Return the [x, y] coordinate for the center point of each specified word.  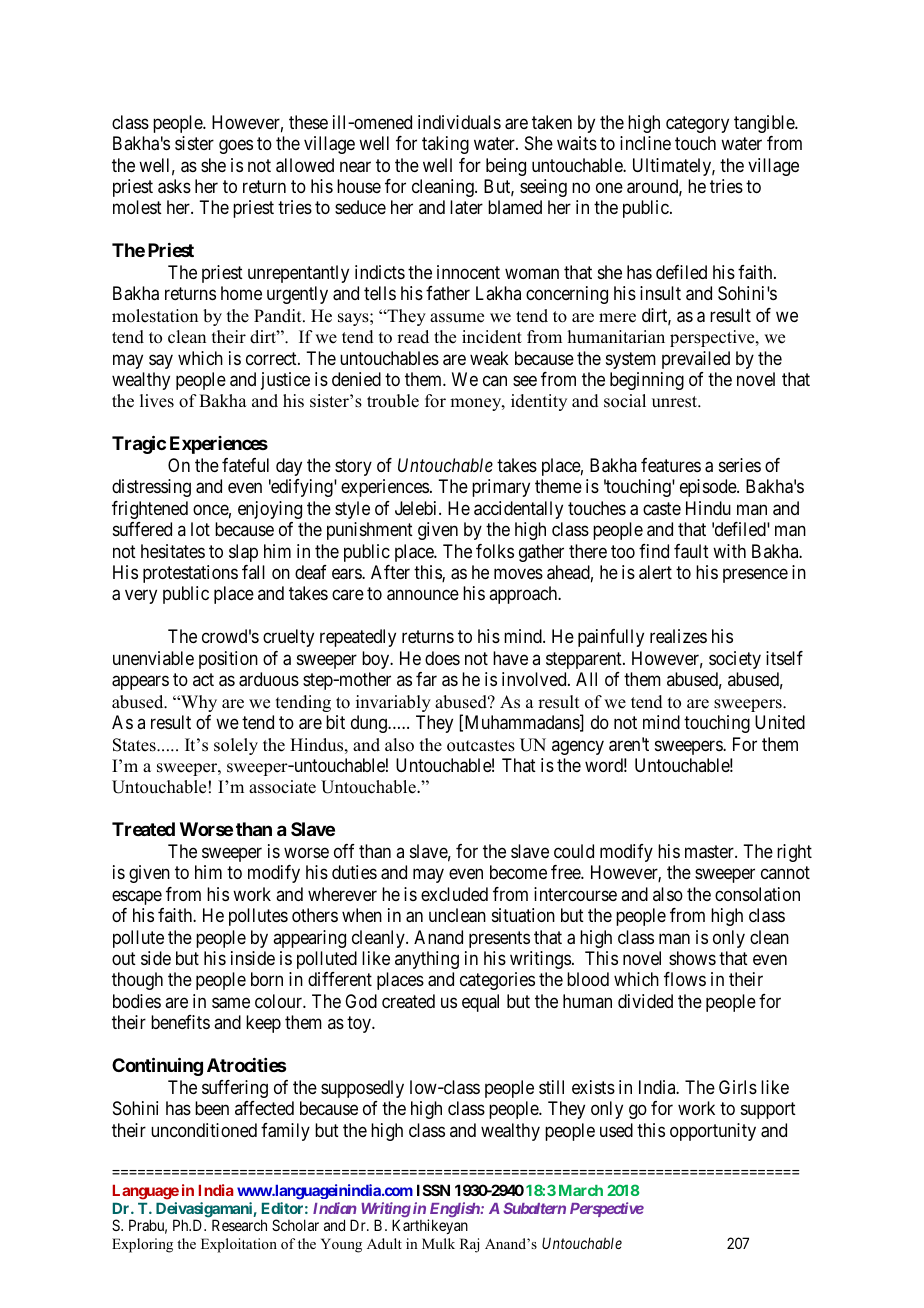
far [426, 679]
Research [239, 1225]
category [697, 124]
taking [445, 145]
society [735, 660]
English [454, 1211]
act [203, 679]
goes [236, 147]
